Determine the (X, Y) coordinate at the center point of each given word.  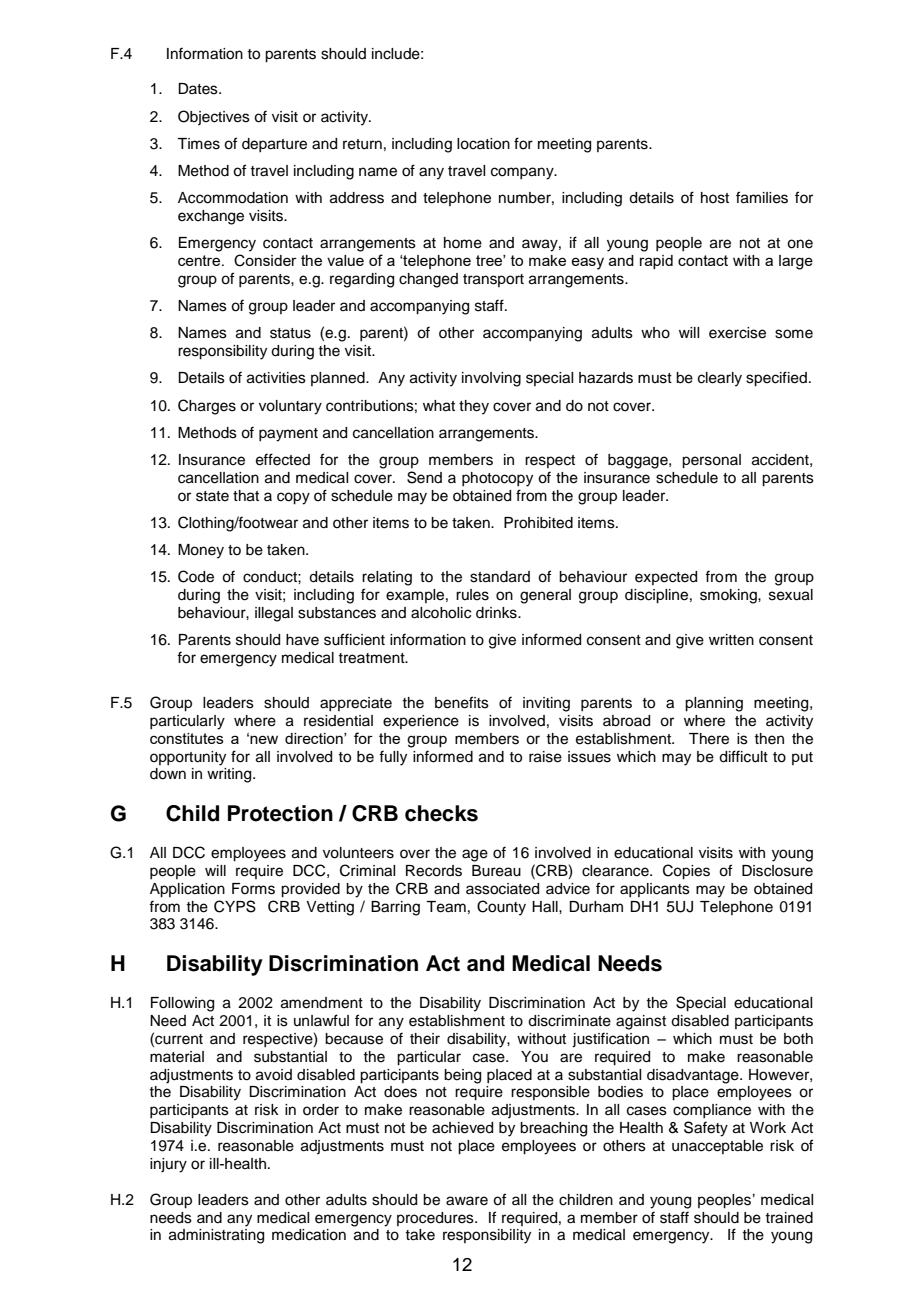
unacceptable (717, 1147)
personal (711, 461)
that (246, 496)
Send (424, 477)
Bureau (496, 871)
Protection (280, 813)
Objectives (214, 117)
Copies (686, 872)
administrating (216, 1236)
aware (467, 1201)
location (483, 144)
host (715, 198)
